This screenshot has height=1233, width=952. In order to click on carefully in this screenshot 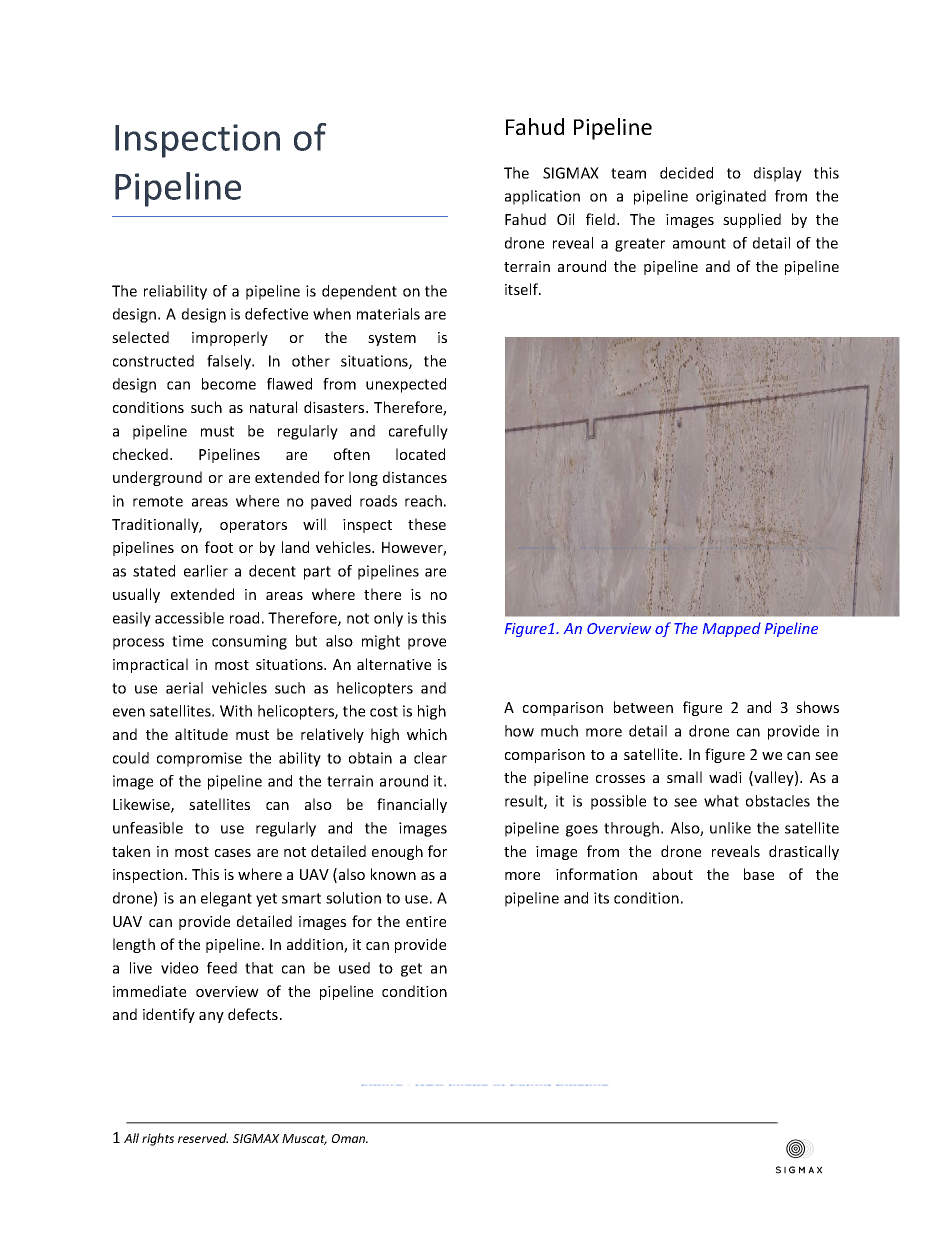, I will do `click(418, 432)`.
